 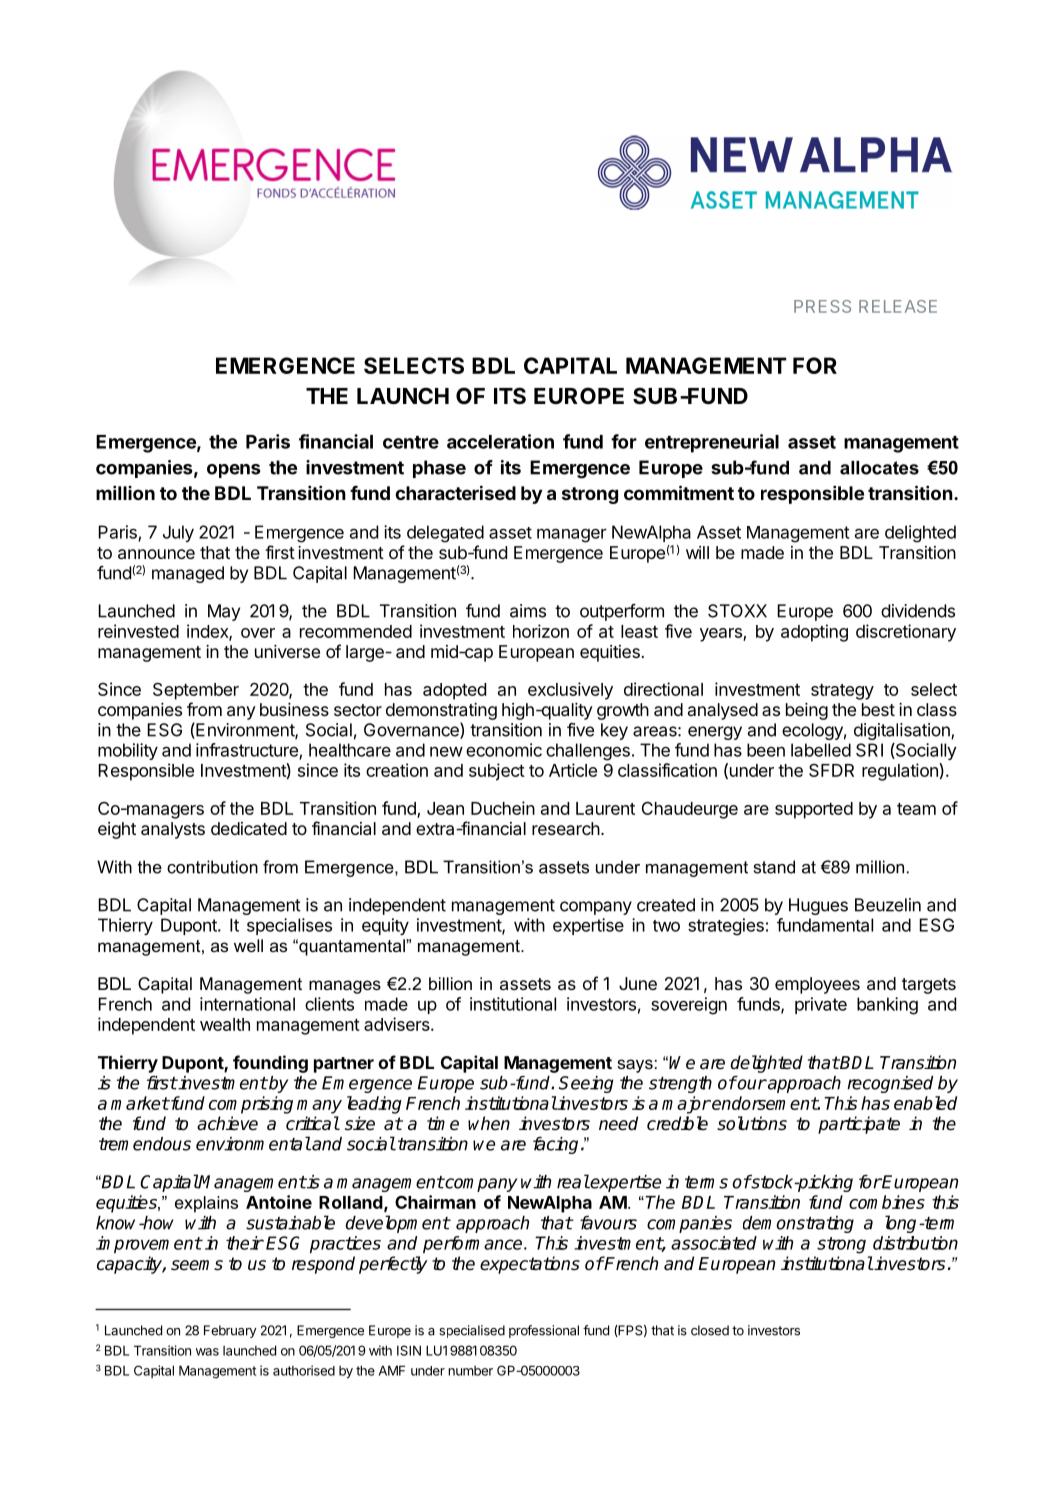 I want to click on when, so click(x=489, y=1123).
